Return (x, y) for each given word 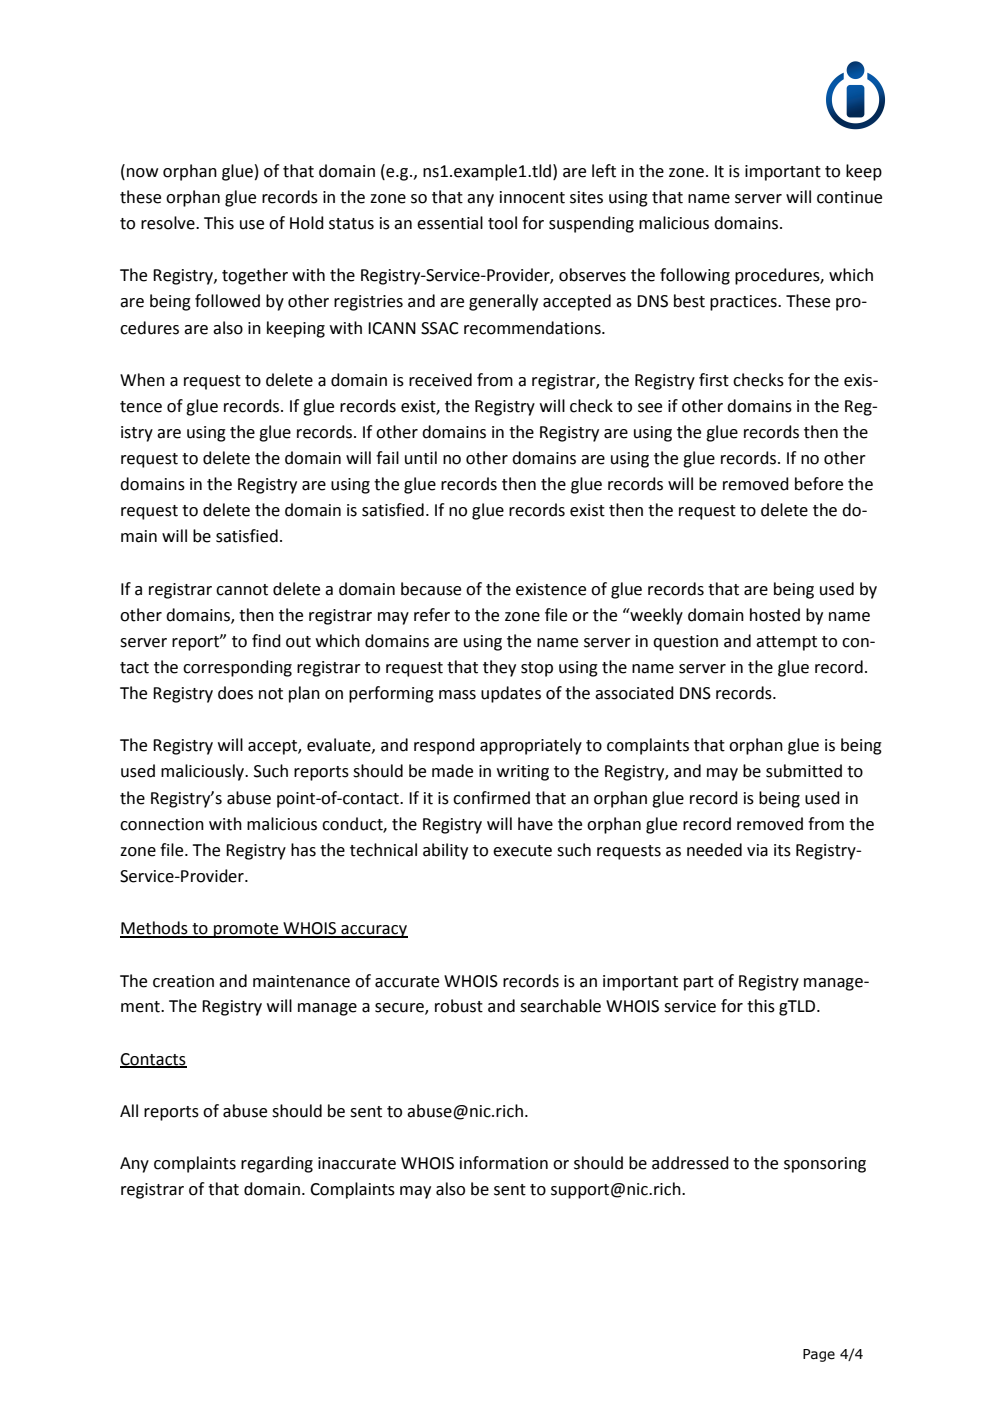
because (431, 589)
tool (502, 223)
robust (459, 1006)
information (504, 1163)
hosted (775, 615)
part (699, 983)
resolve (169, 223)
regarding (277, 1164)
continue (849, 197)
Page (819, 1355)
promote (246, 930)
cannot (242, 590)
